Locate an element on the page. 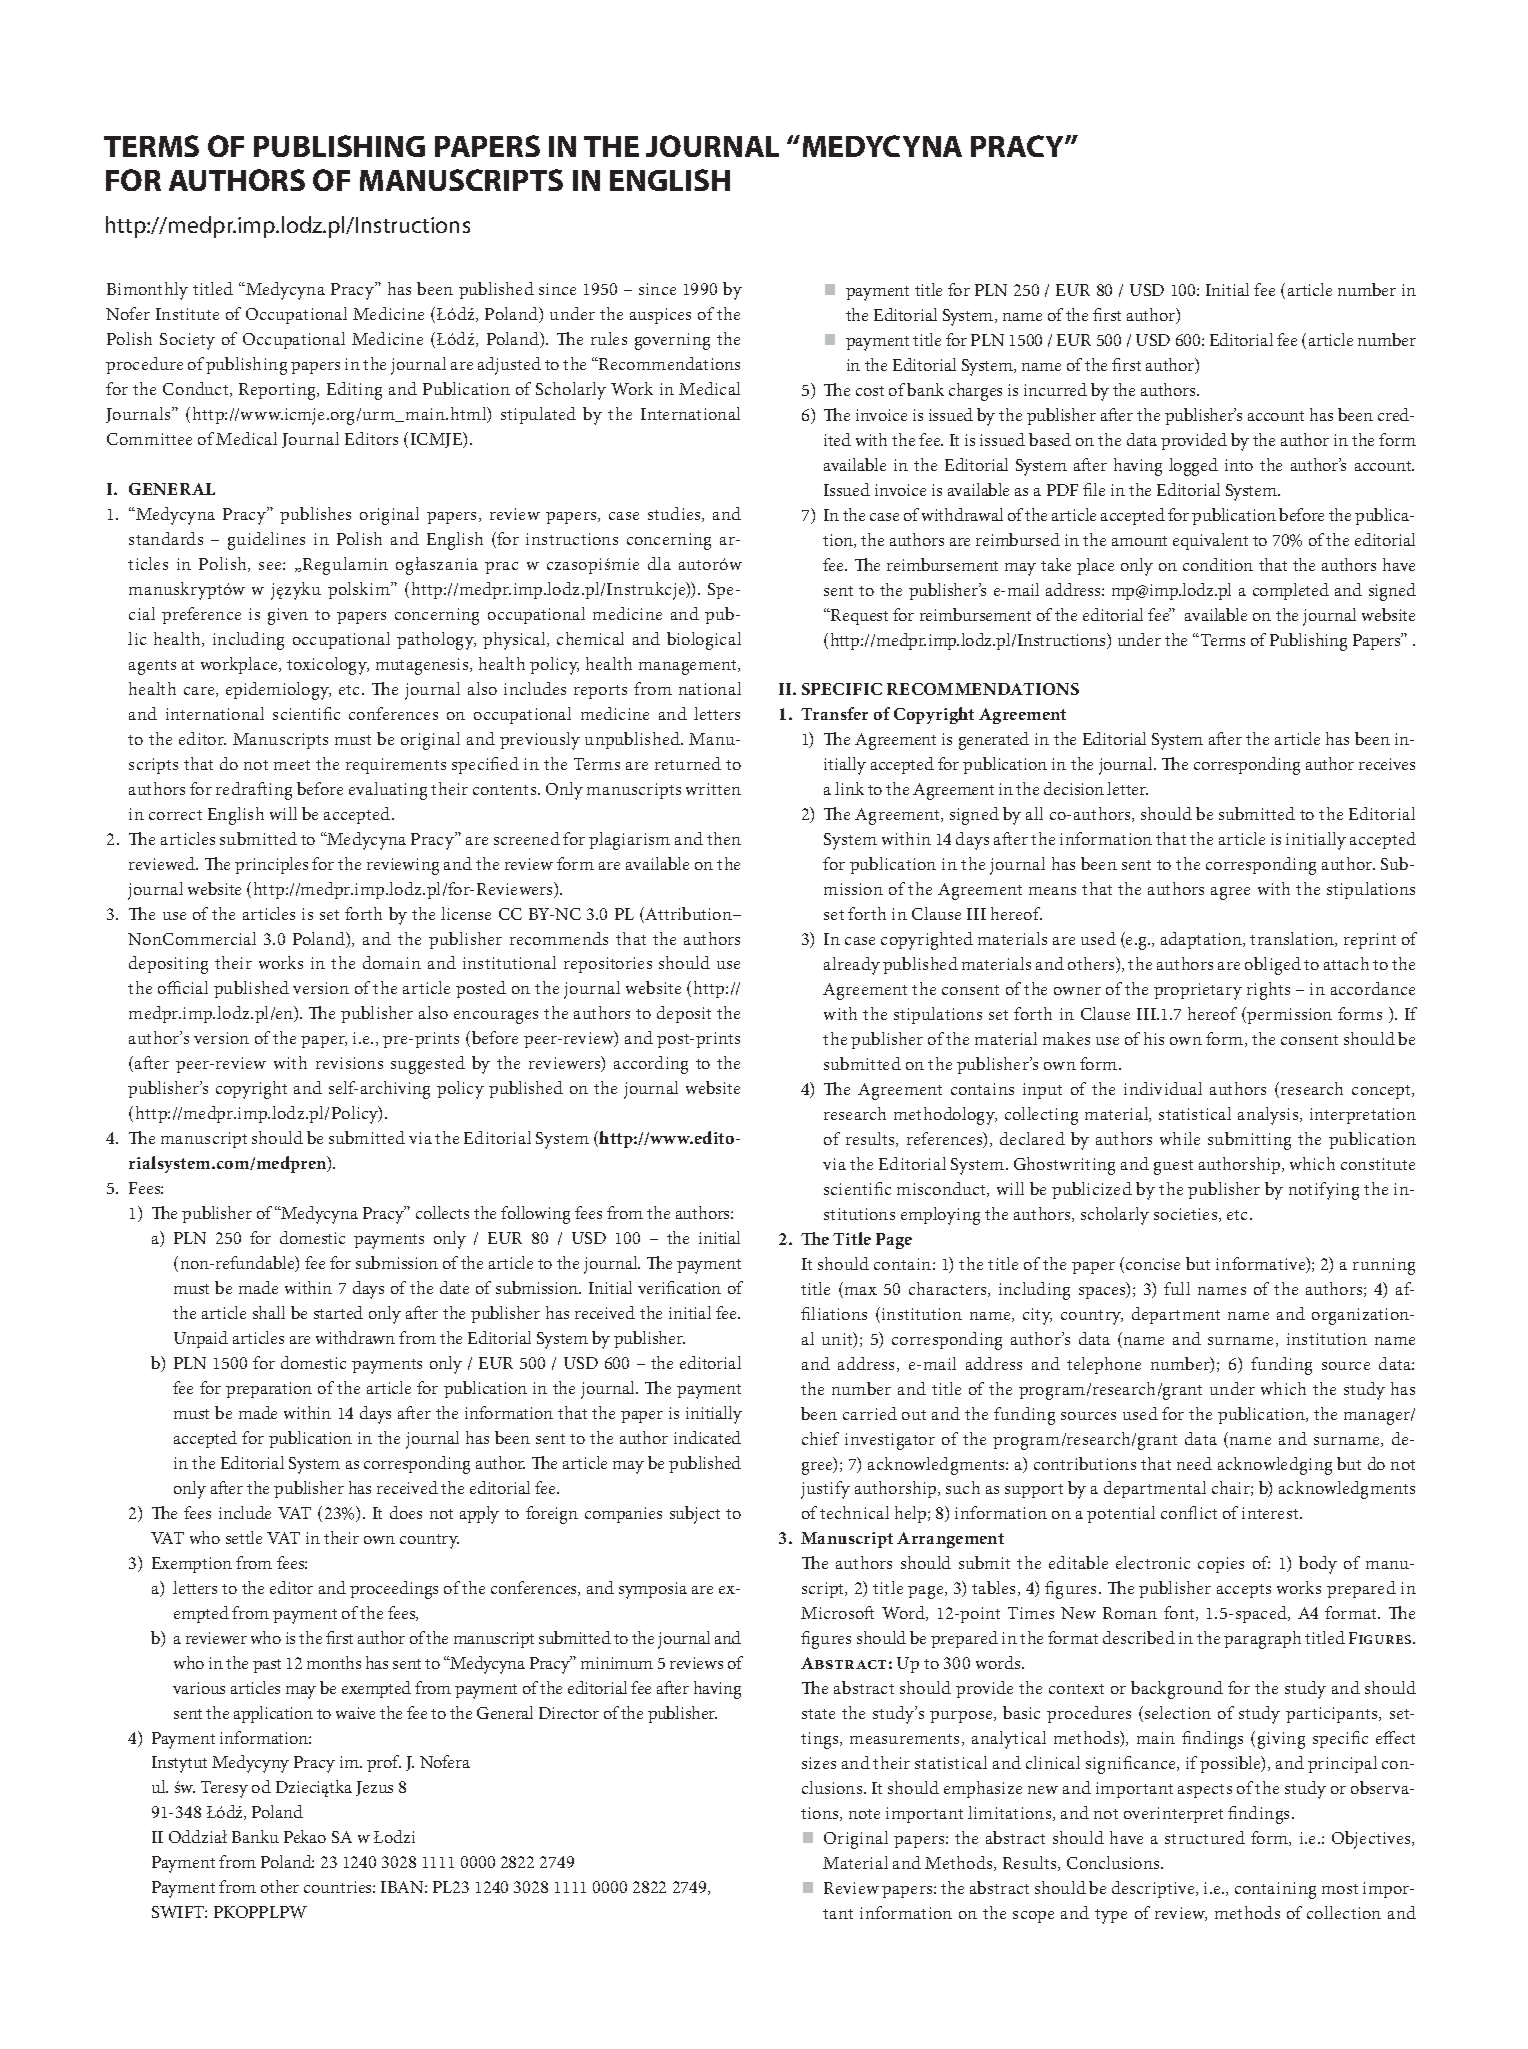  analysis is located at coordinates (1269, 1116).
